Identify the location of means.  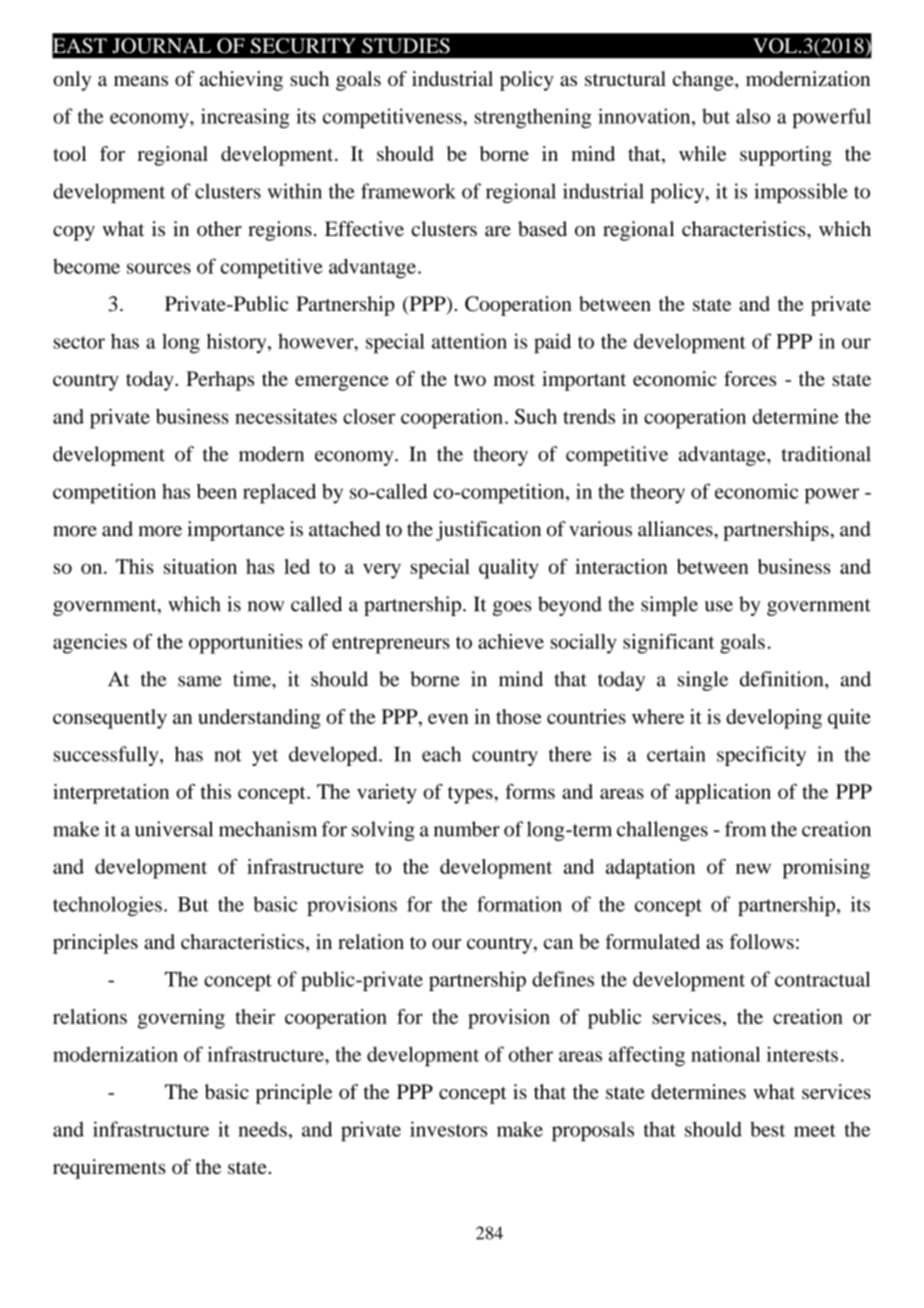
(141, 81).
